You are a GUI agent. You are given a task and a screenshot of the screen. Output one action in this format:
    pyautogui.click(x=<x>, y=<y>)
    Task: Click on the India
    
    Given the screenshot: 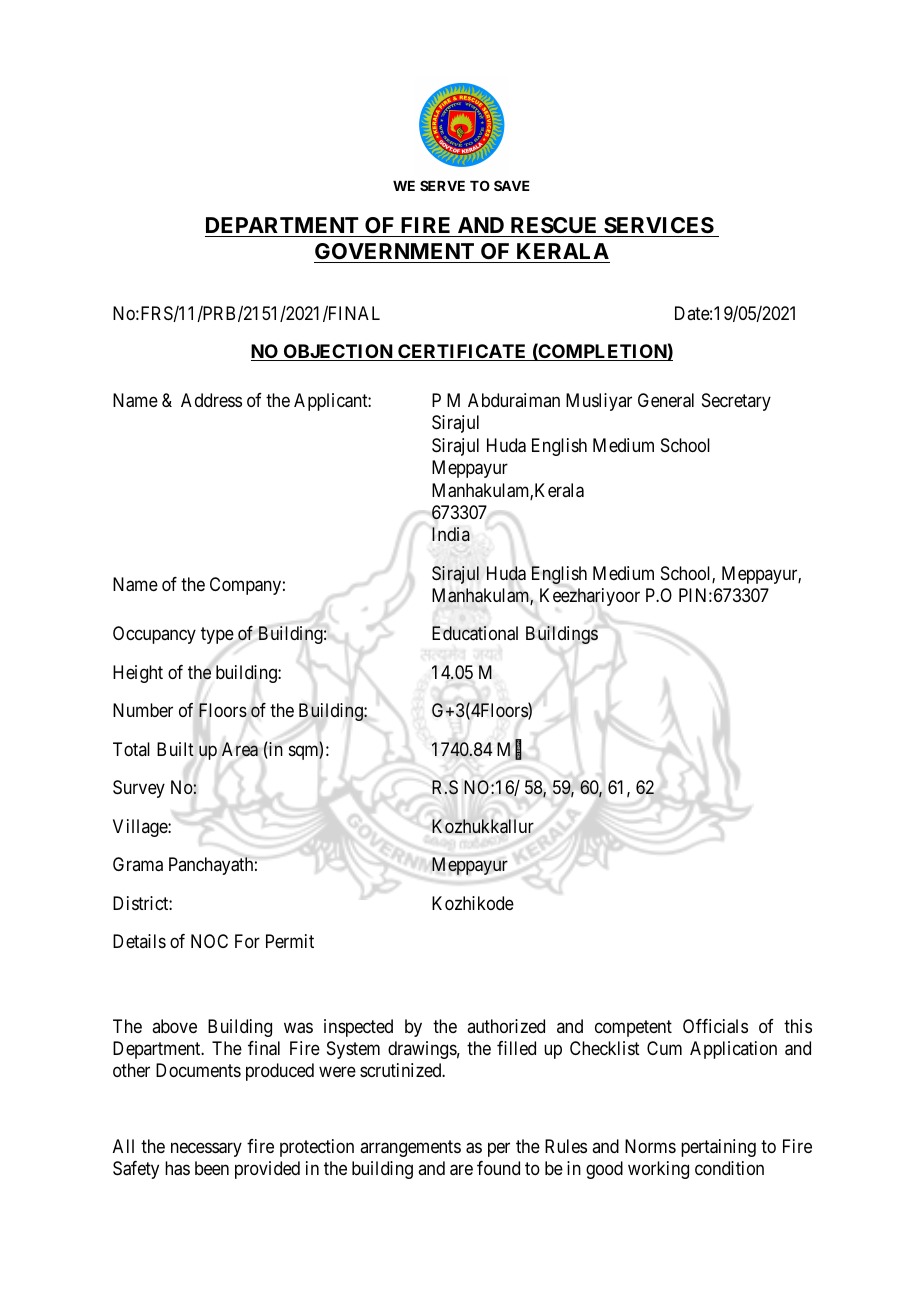 What is the action you would take?
    pyautogui.click(x=451, y=534)
